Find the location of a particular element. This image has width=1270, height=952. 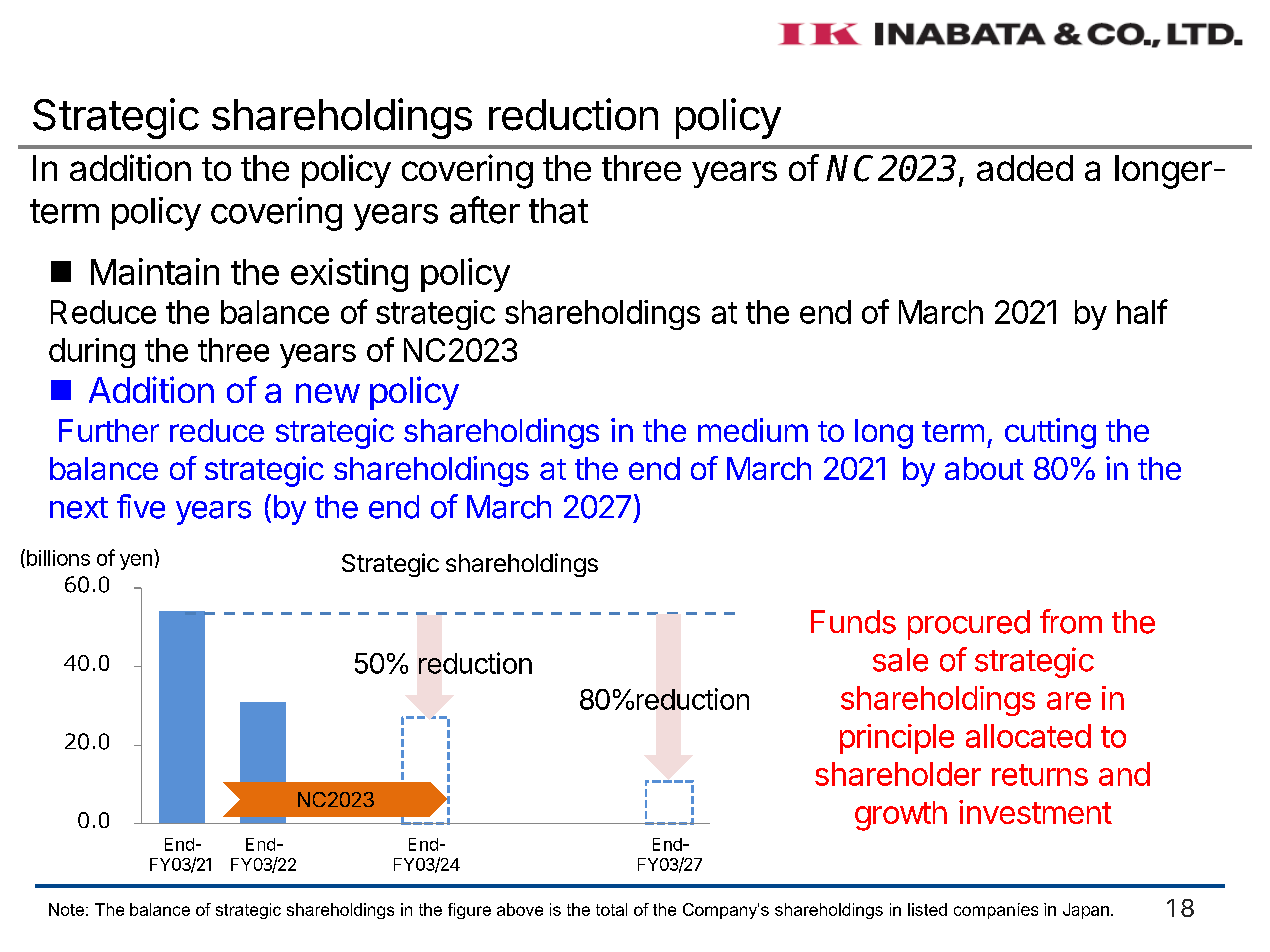

yen is located at coordinates (136, 562).
